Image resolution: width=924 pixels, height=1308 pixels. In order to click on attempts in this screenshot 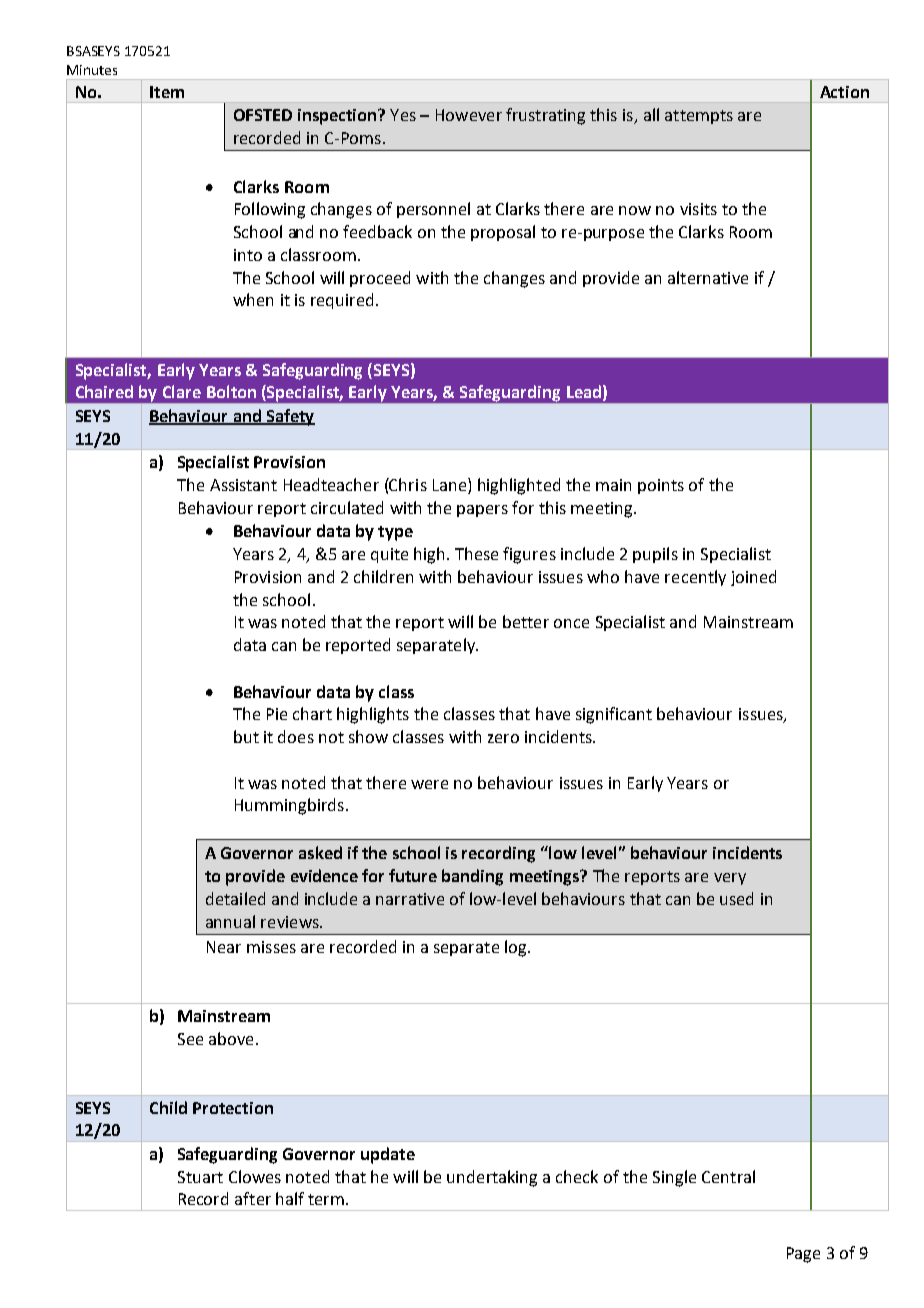, I will do `click(699, 117)`.
